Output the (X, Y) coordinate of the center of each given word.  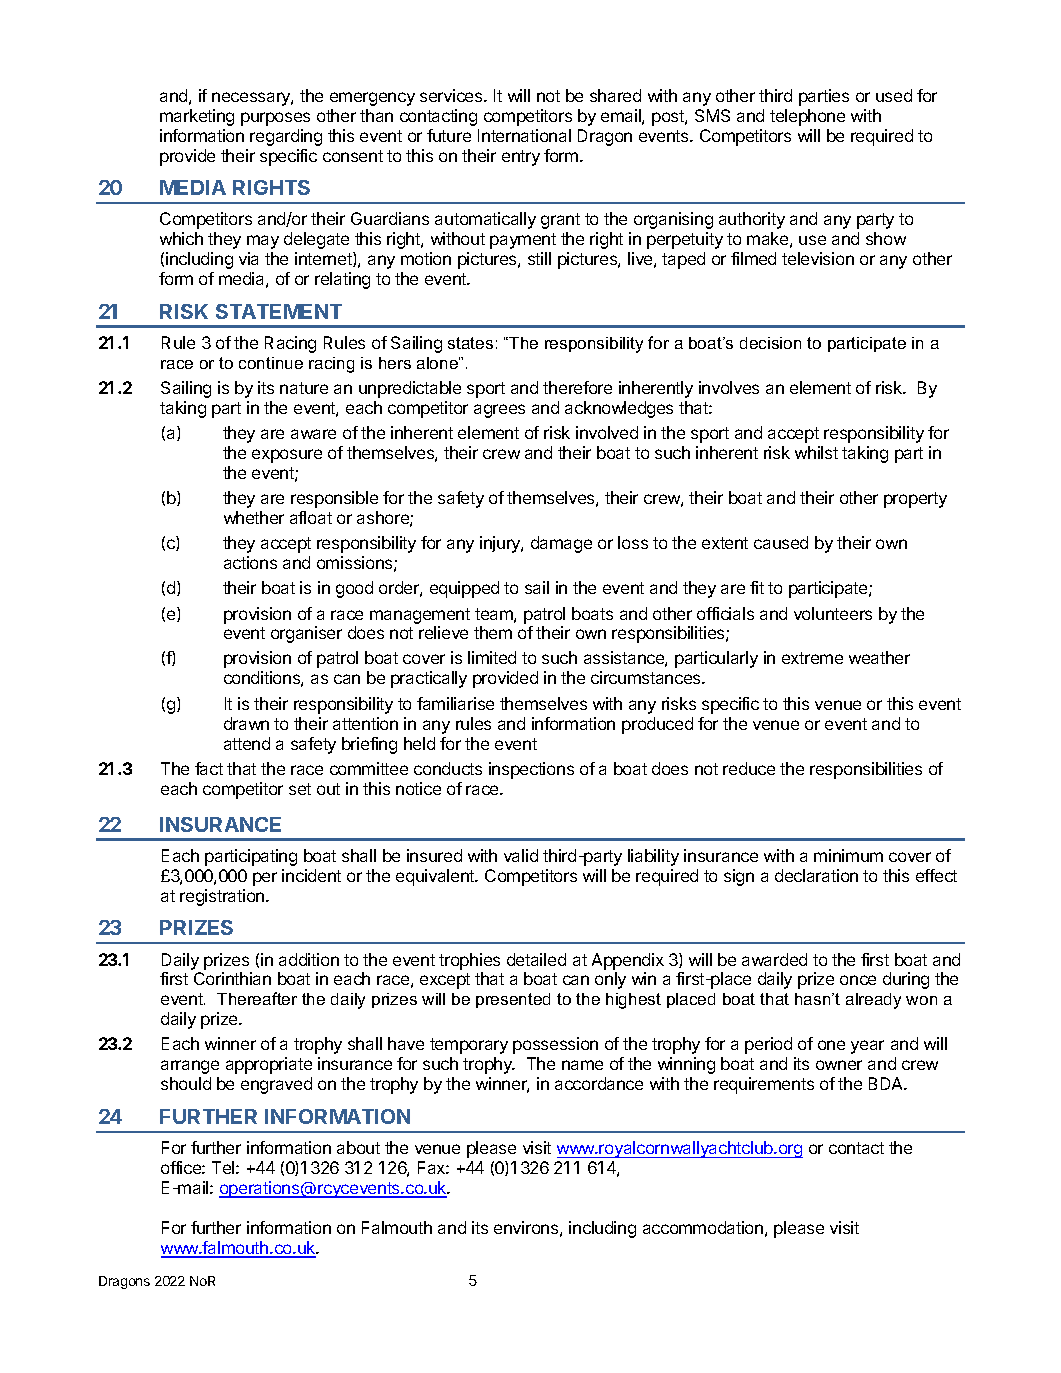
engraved (276, 1085)
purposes (275, 119)
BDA (887, 1083)
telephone (807, 117)
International (524, 135)
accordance (599, 1083)
